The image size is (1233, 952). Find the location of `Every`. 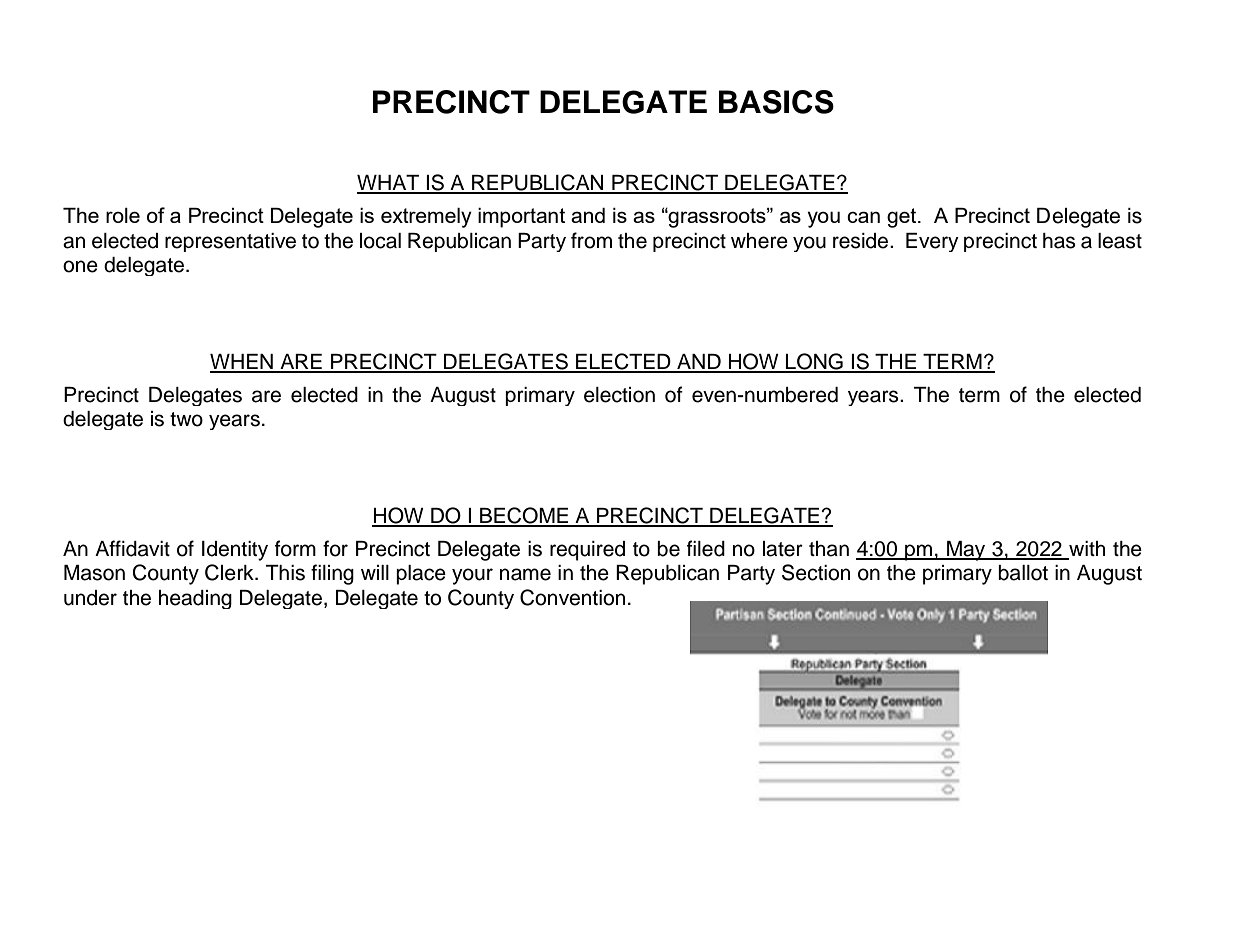

Every is located at coordinates (932, 242).
